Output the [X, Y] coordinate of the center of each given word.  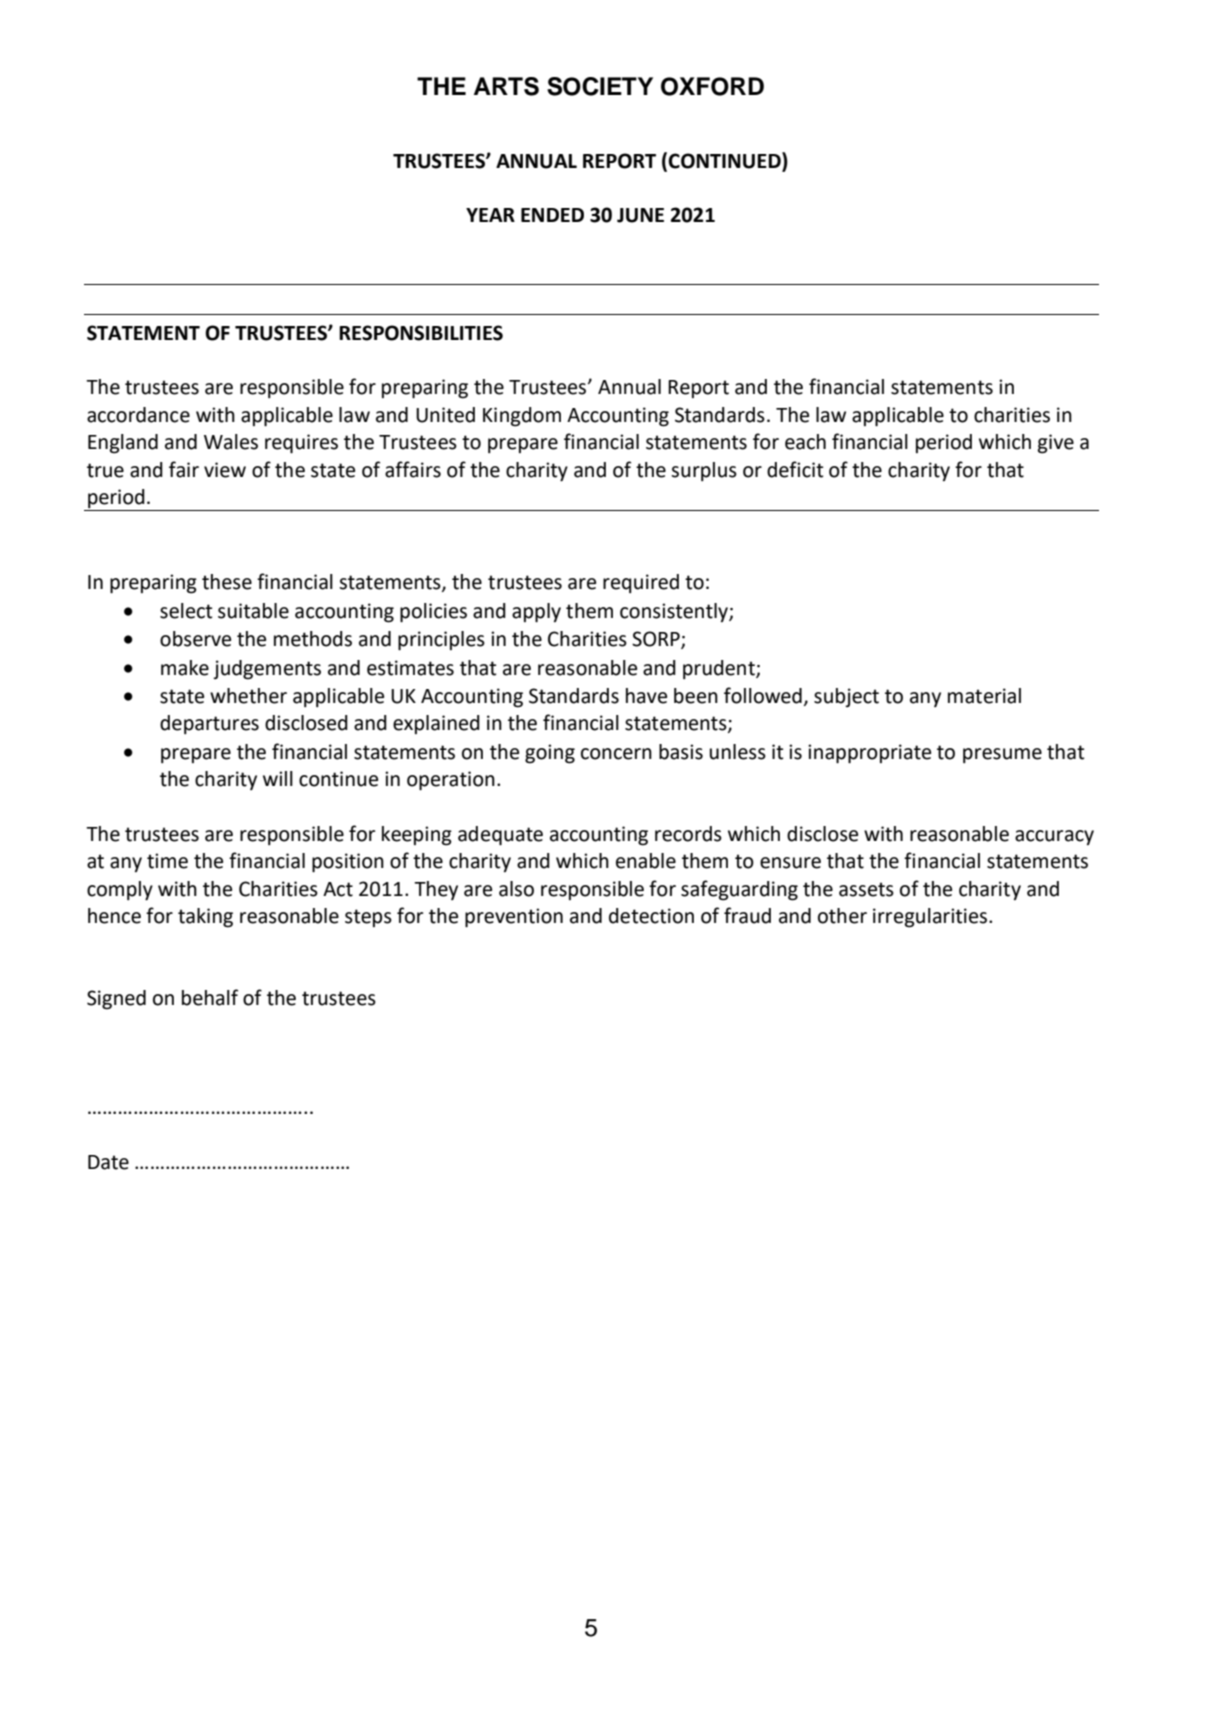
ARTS [506, 86]
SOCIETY [600, 86]
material [984, 696]
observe [195, 639]
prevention [514, 918]
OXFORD [712, 86]
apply [536, 613]
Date [108, 1162]
